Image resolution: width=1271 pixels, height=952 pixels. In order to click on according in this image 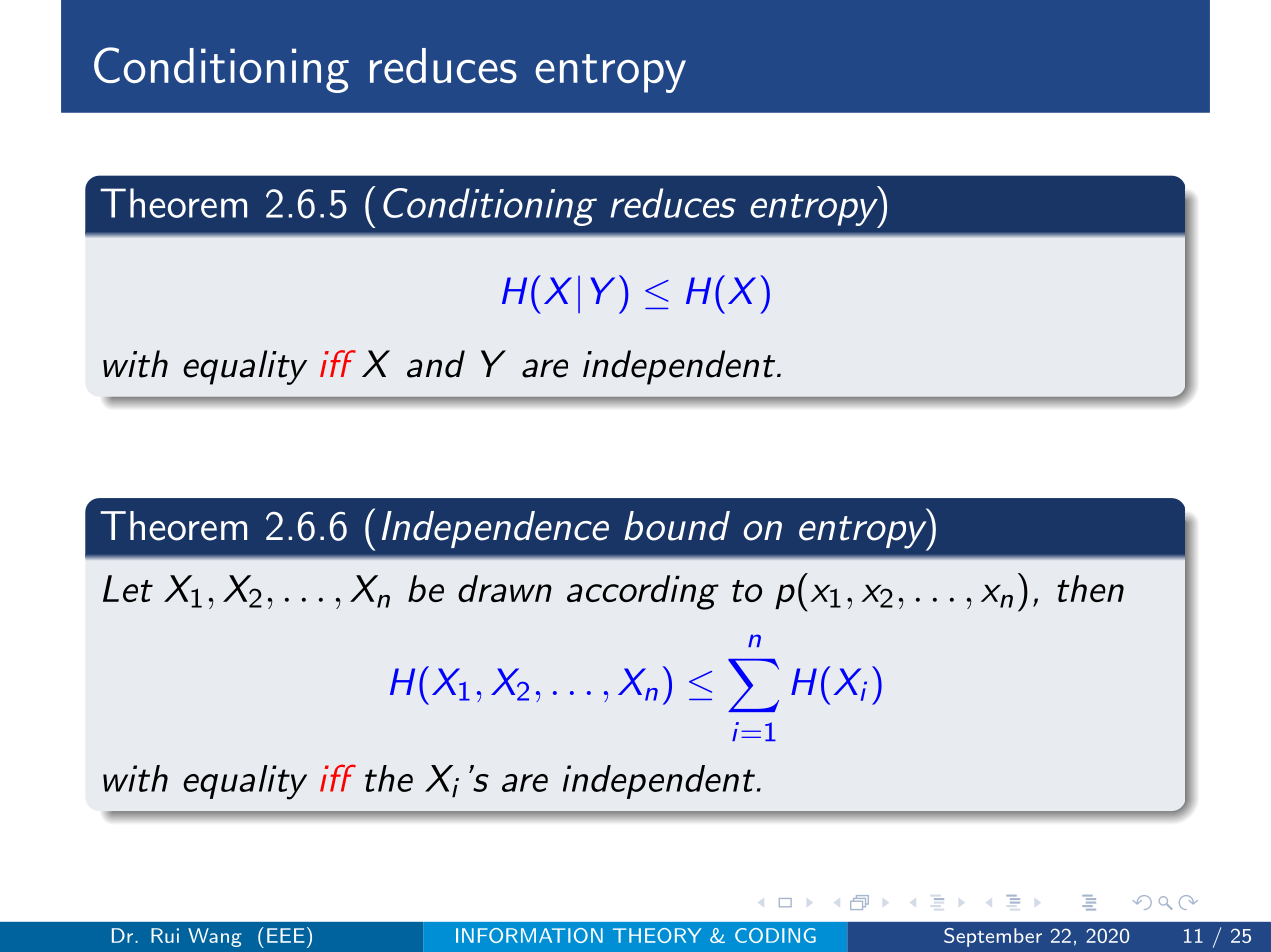, I will do `click(643, 592)`.
